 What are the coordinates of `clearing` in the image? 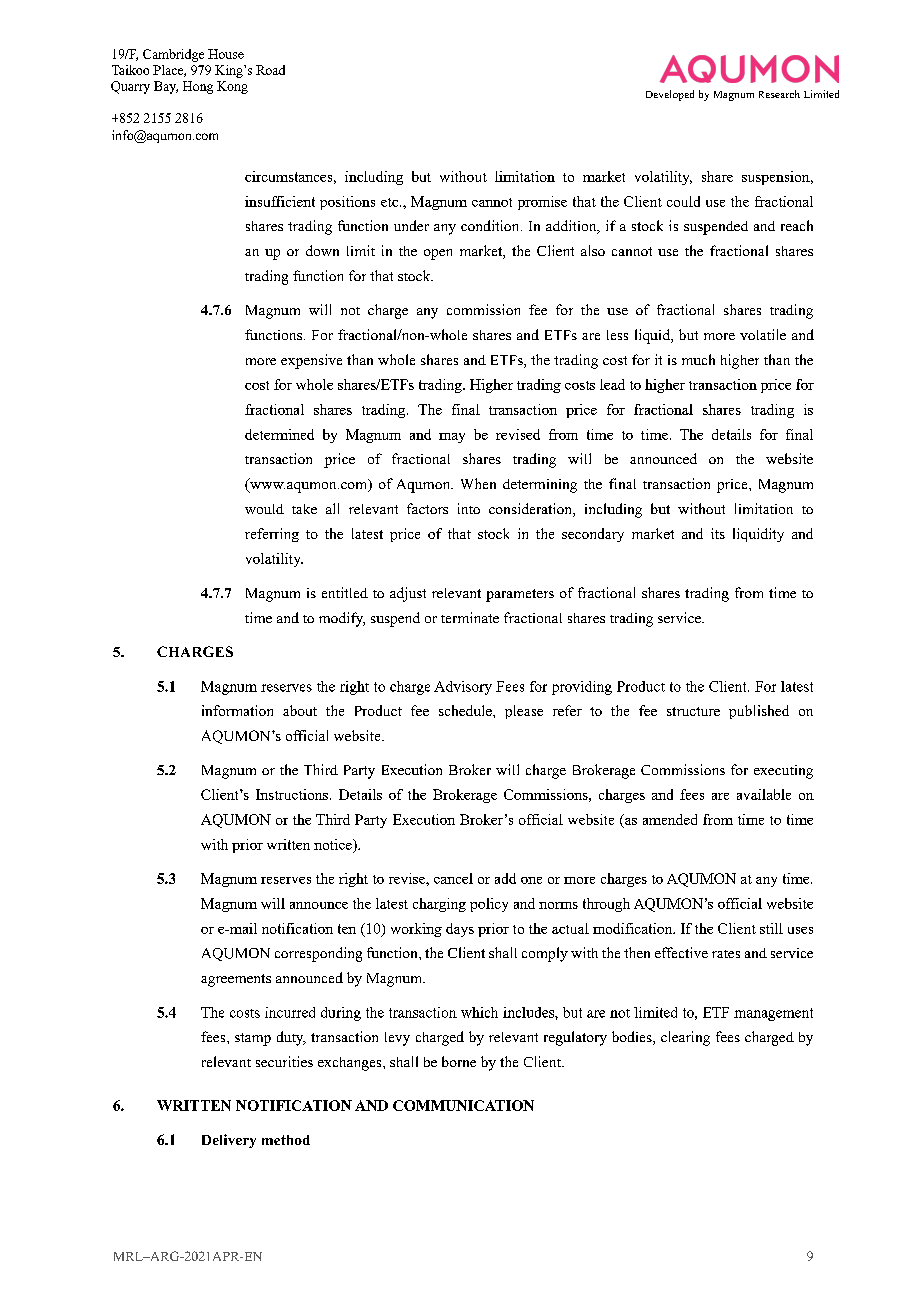 It's located at (685, 1038).
